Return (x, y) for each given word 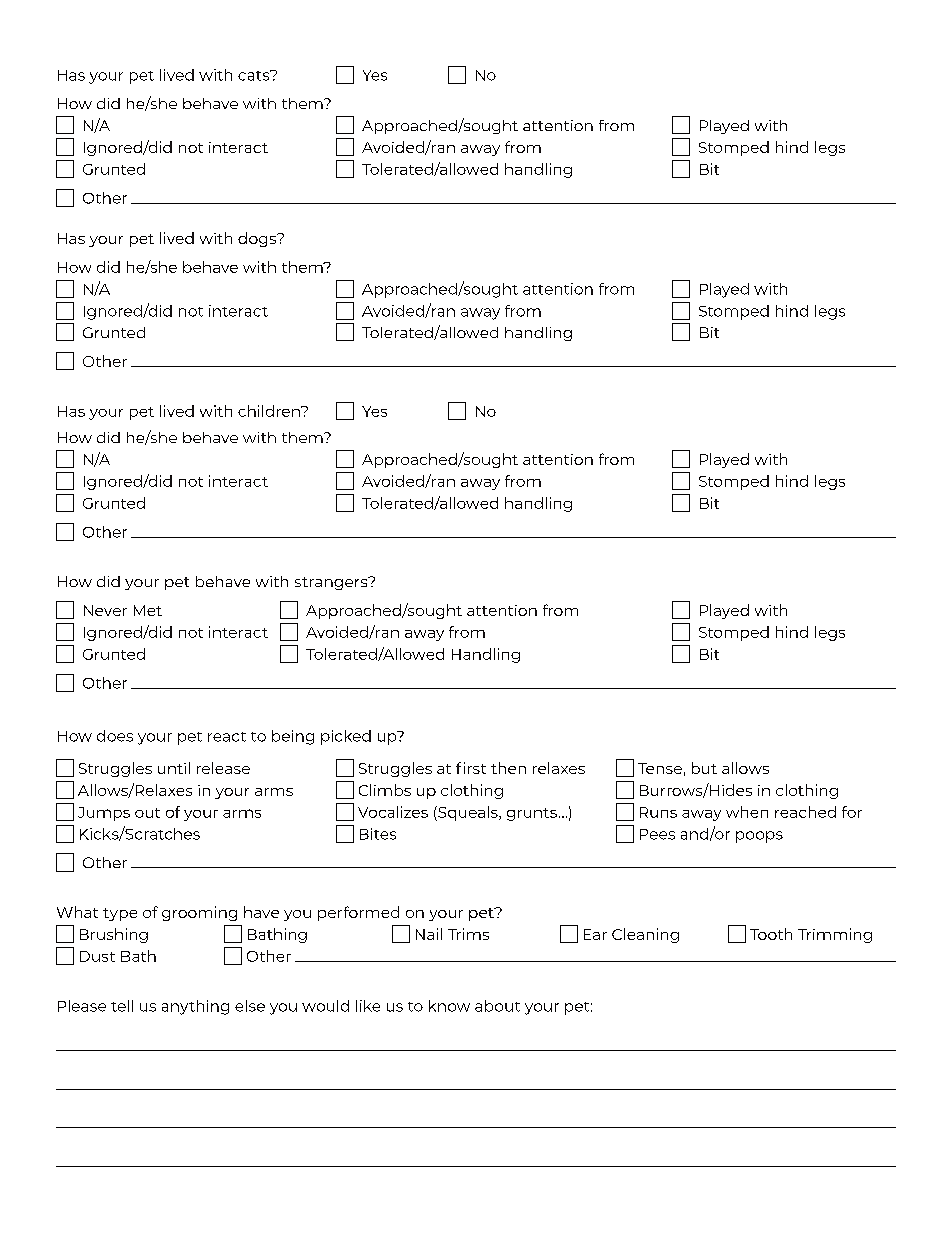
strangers (332, 583)
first (471, 768)
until (174, 768)
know (449, 1006)
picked (346, 737)
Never (105, 610)
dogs (258, 239)
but (704, 768)
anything (195, 1007)
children (270, 411)
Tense (660, 768)
